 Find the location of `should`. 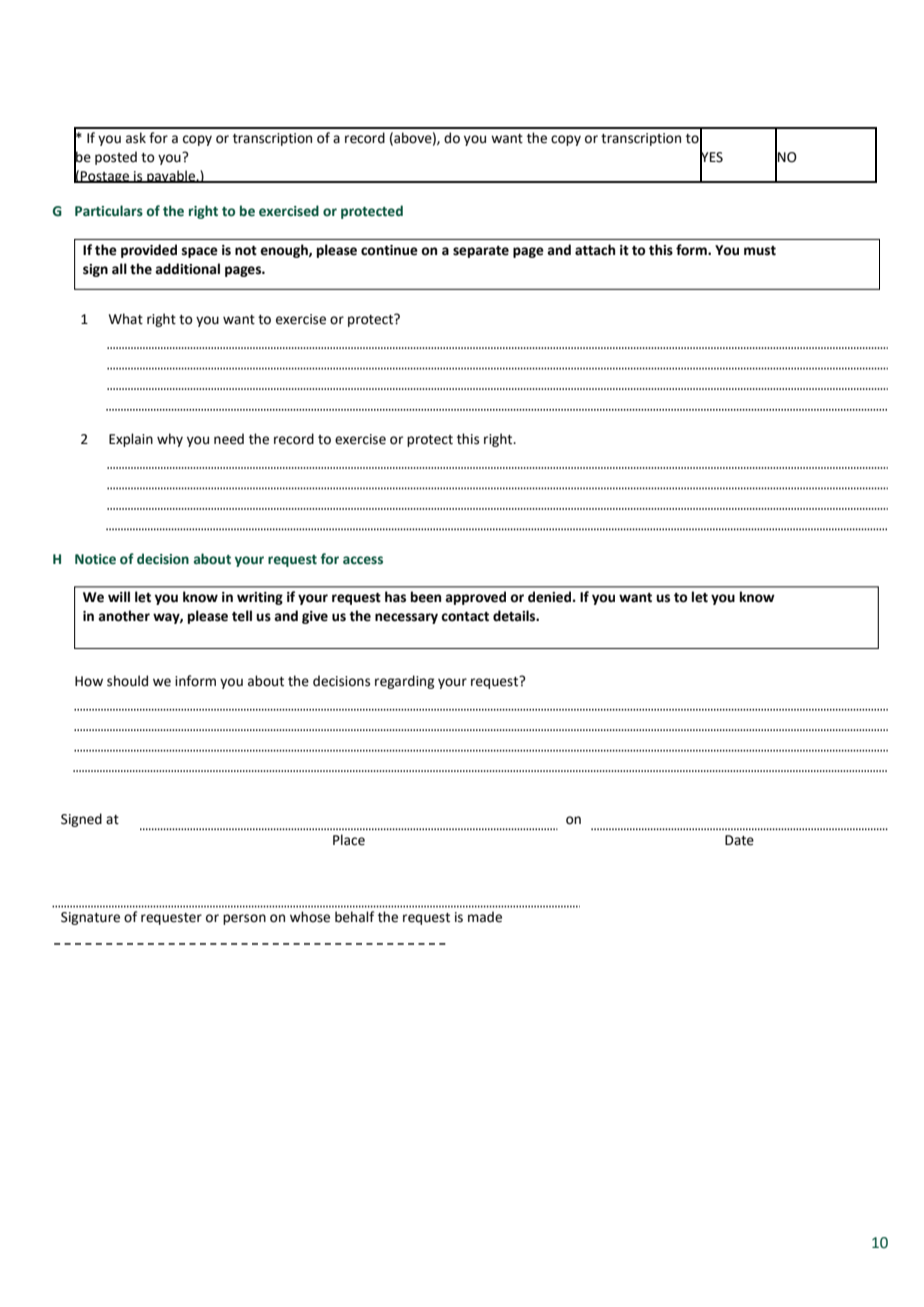

should is located at coordinates (127, 681).
